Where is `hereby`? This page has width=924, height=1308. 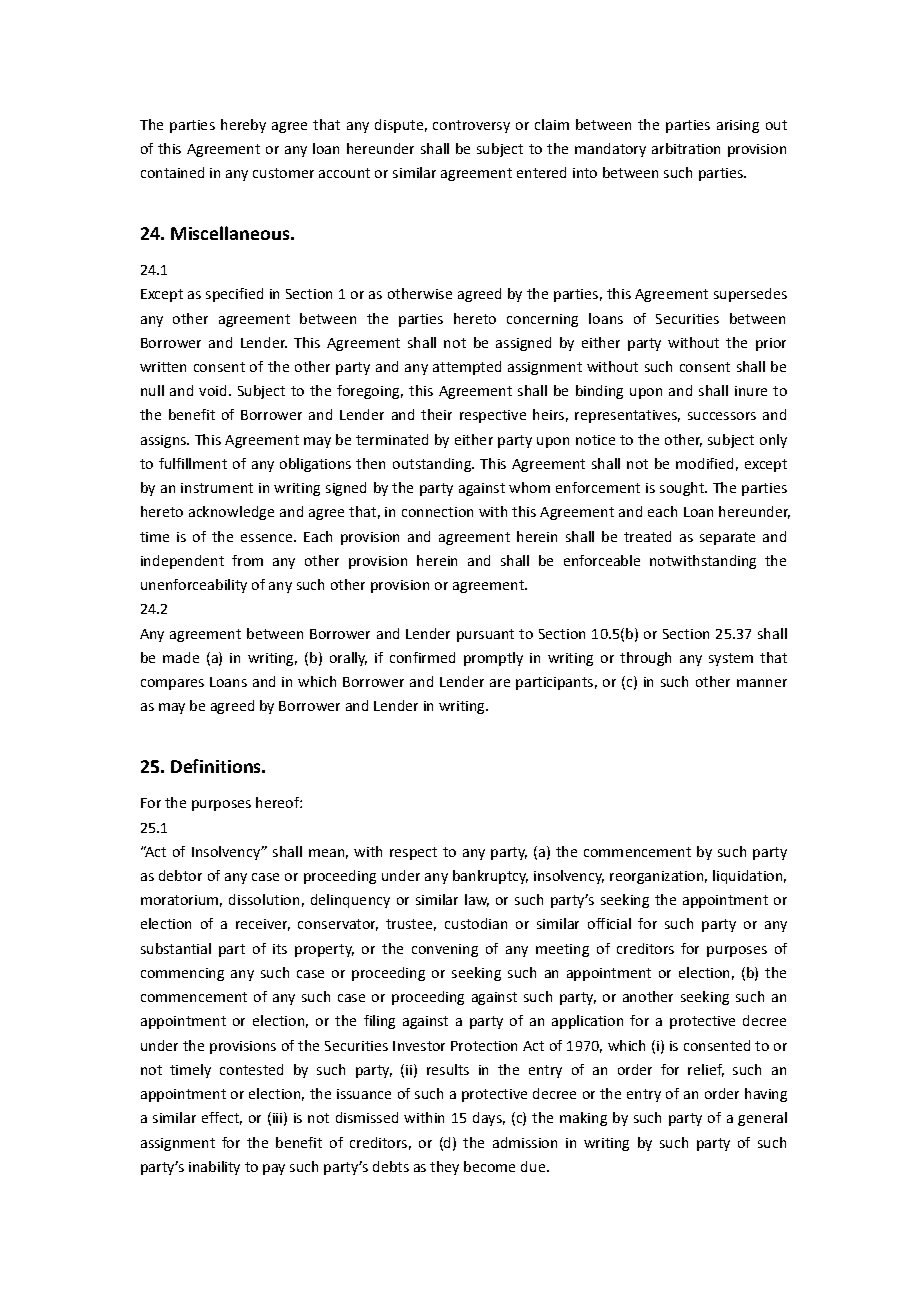 hereby is located at coordinates (243, 126).
